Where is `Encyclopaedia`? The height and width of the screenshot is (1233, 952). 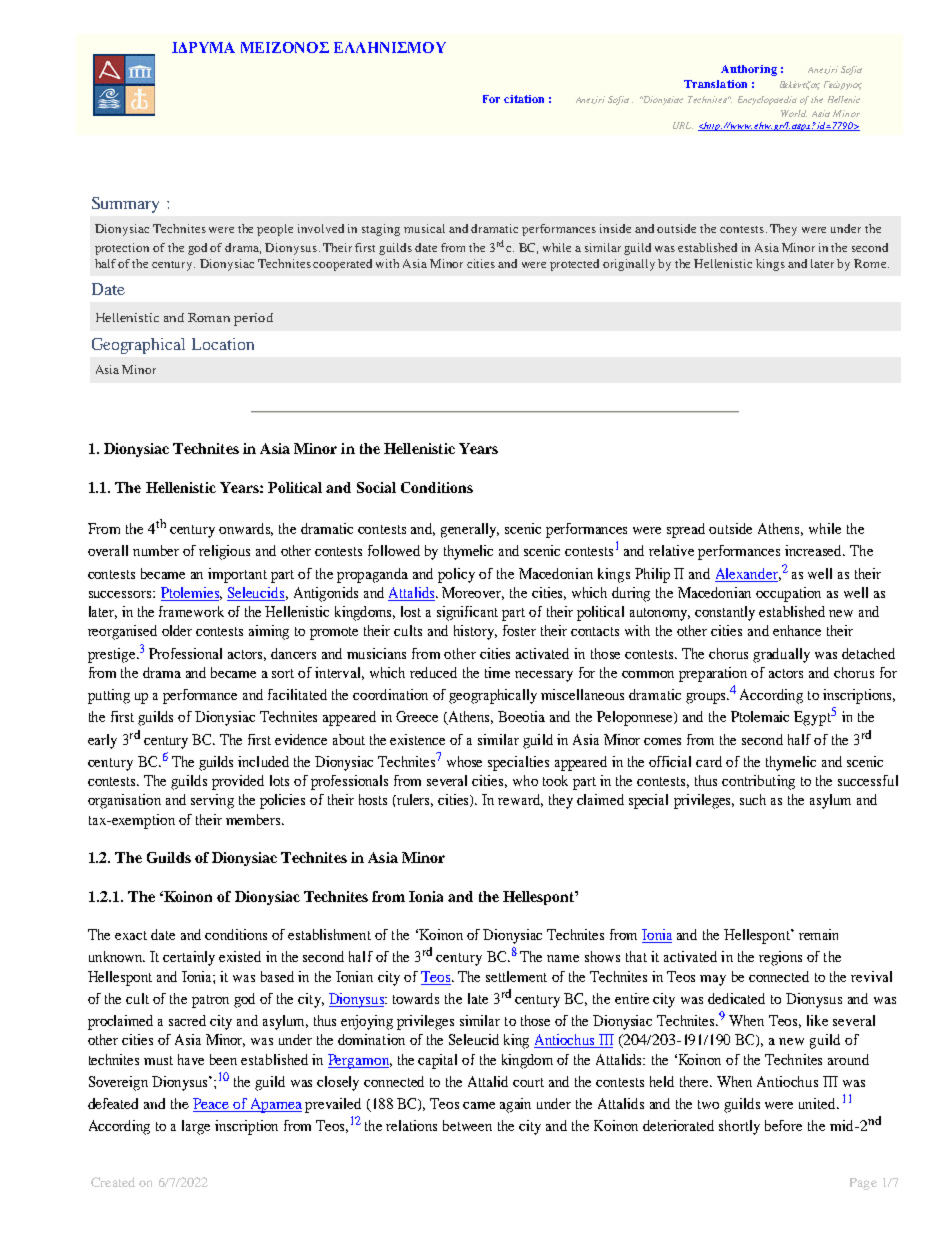
Encyclopaedia is located at coordinates (767, 100).
